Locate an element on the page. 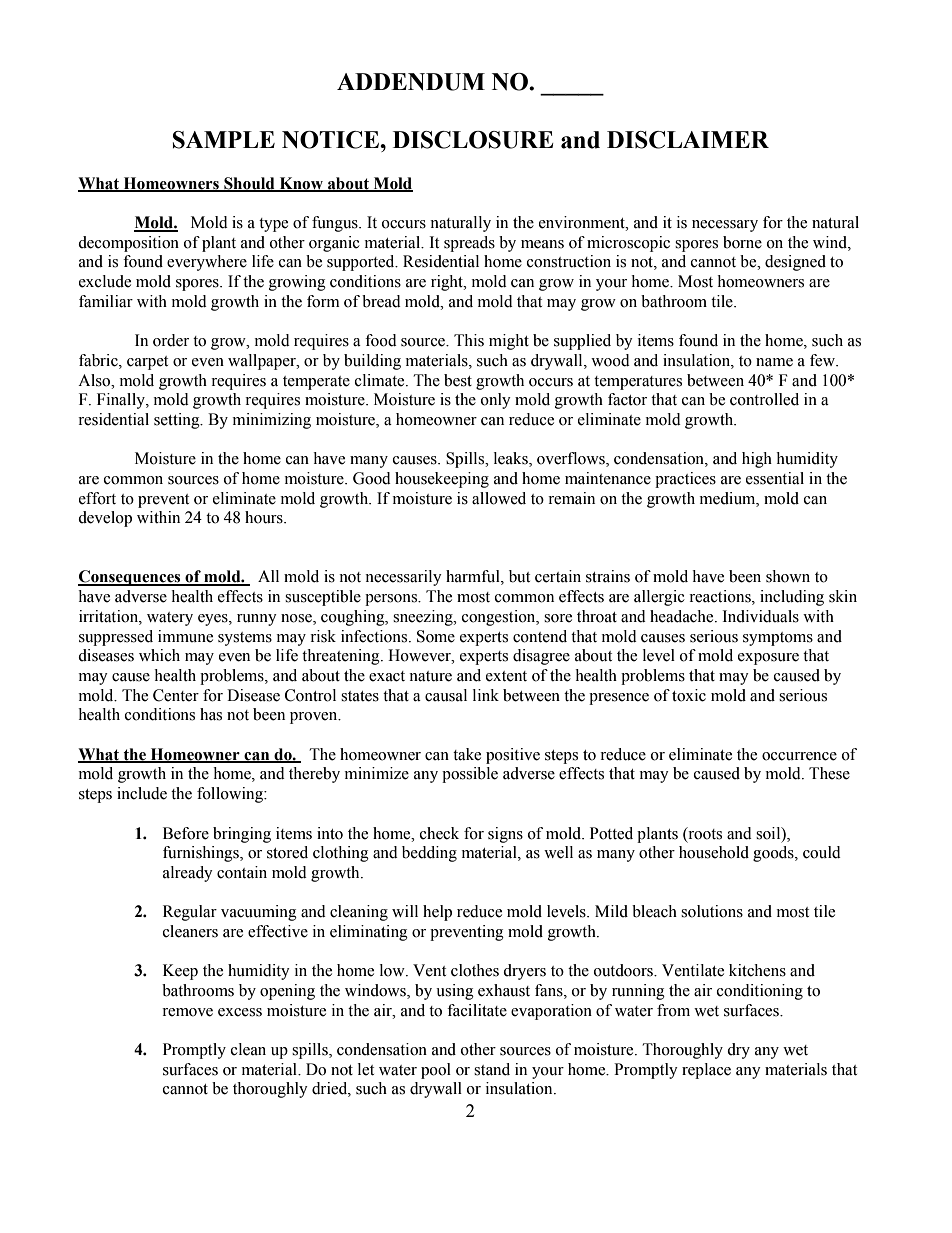 This document has width=952, height=1233. Consequences is located at coordinates (130, 578).
